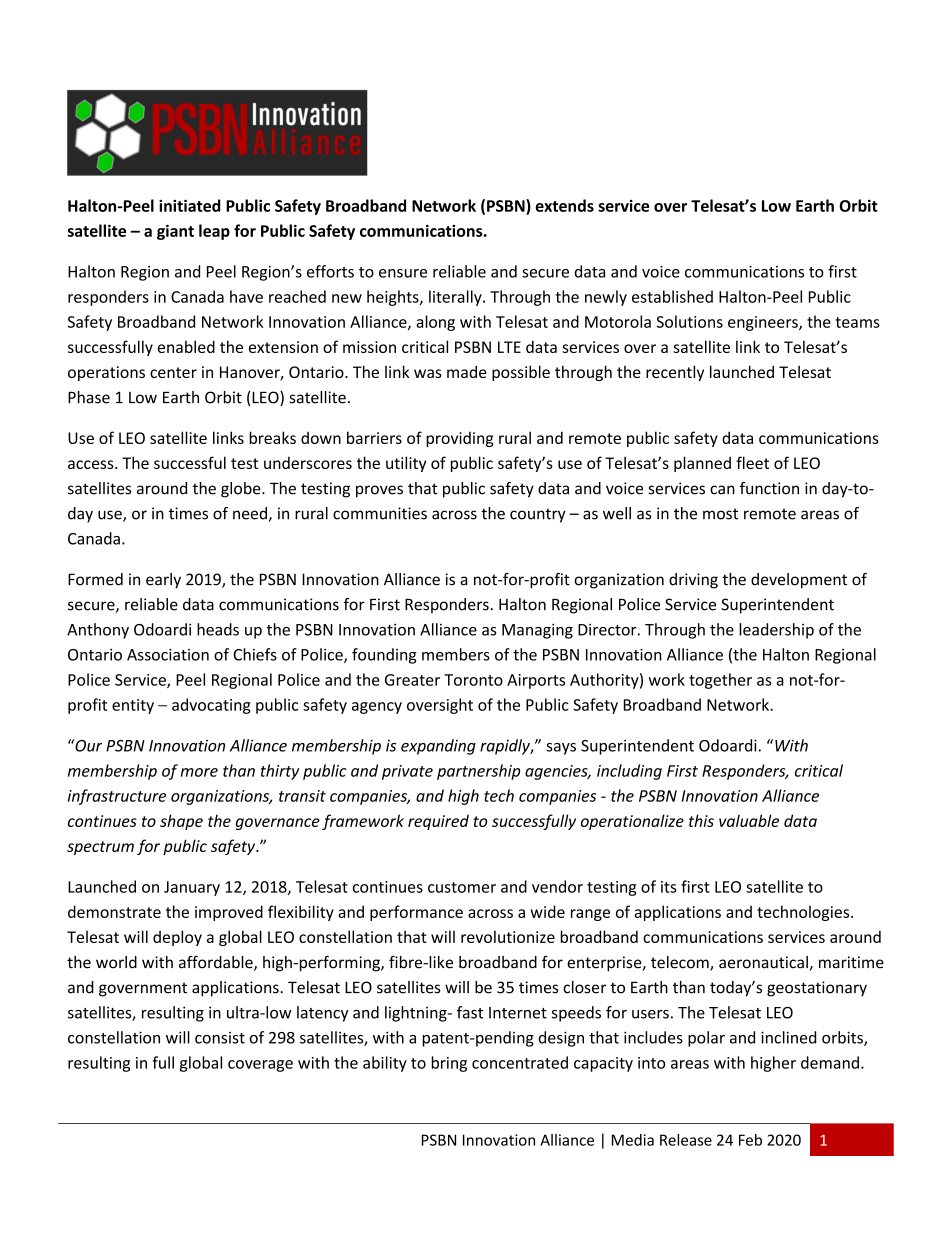  Describe the element at coordinates (764, 963) in the screenshot. I see `aeronautical` at that location.
